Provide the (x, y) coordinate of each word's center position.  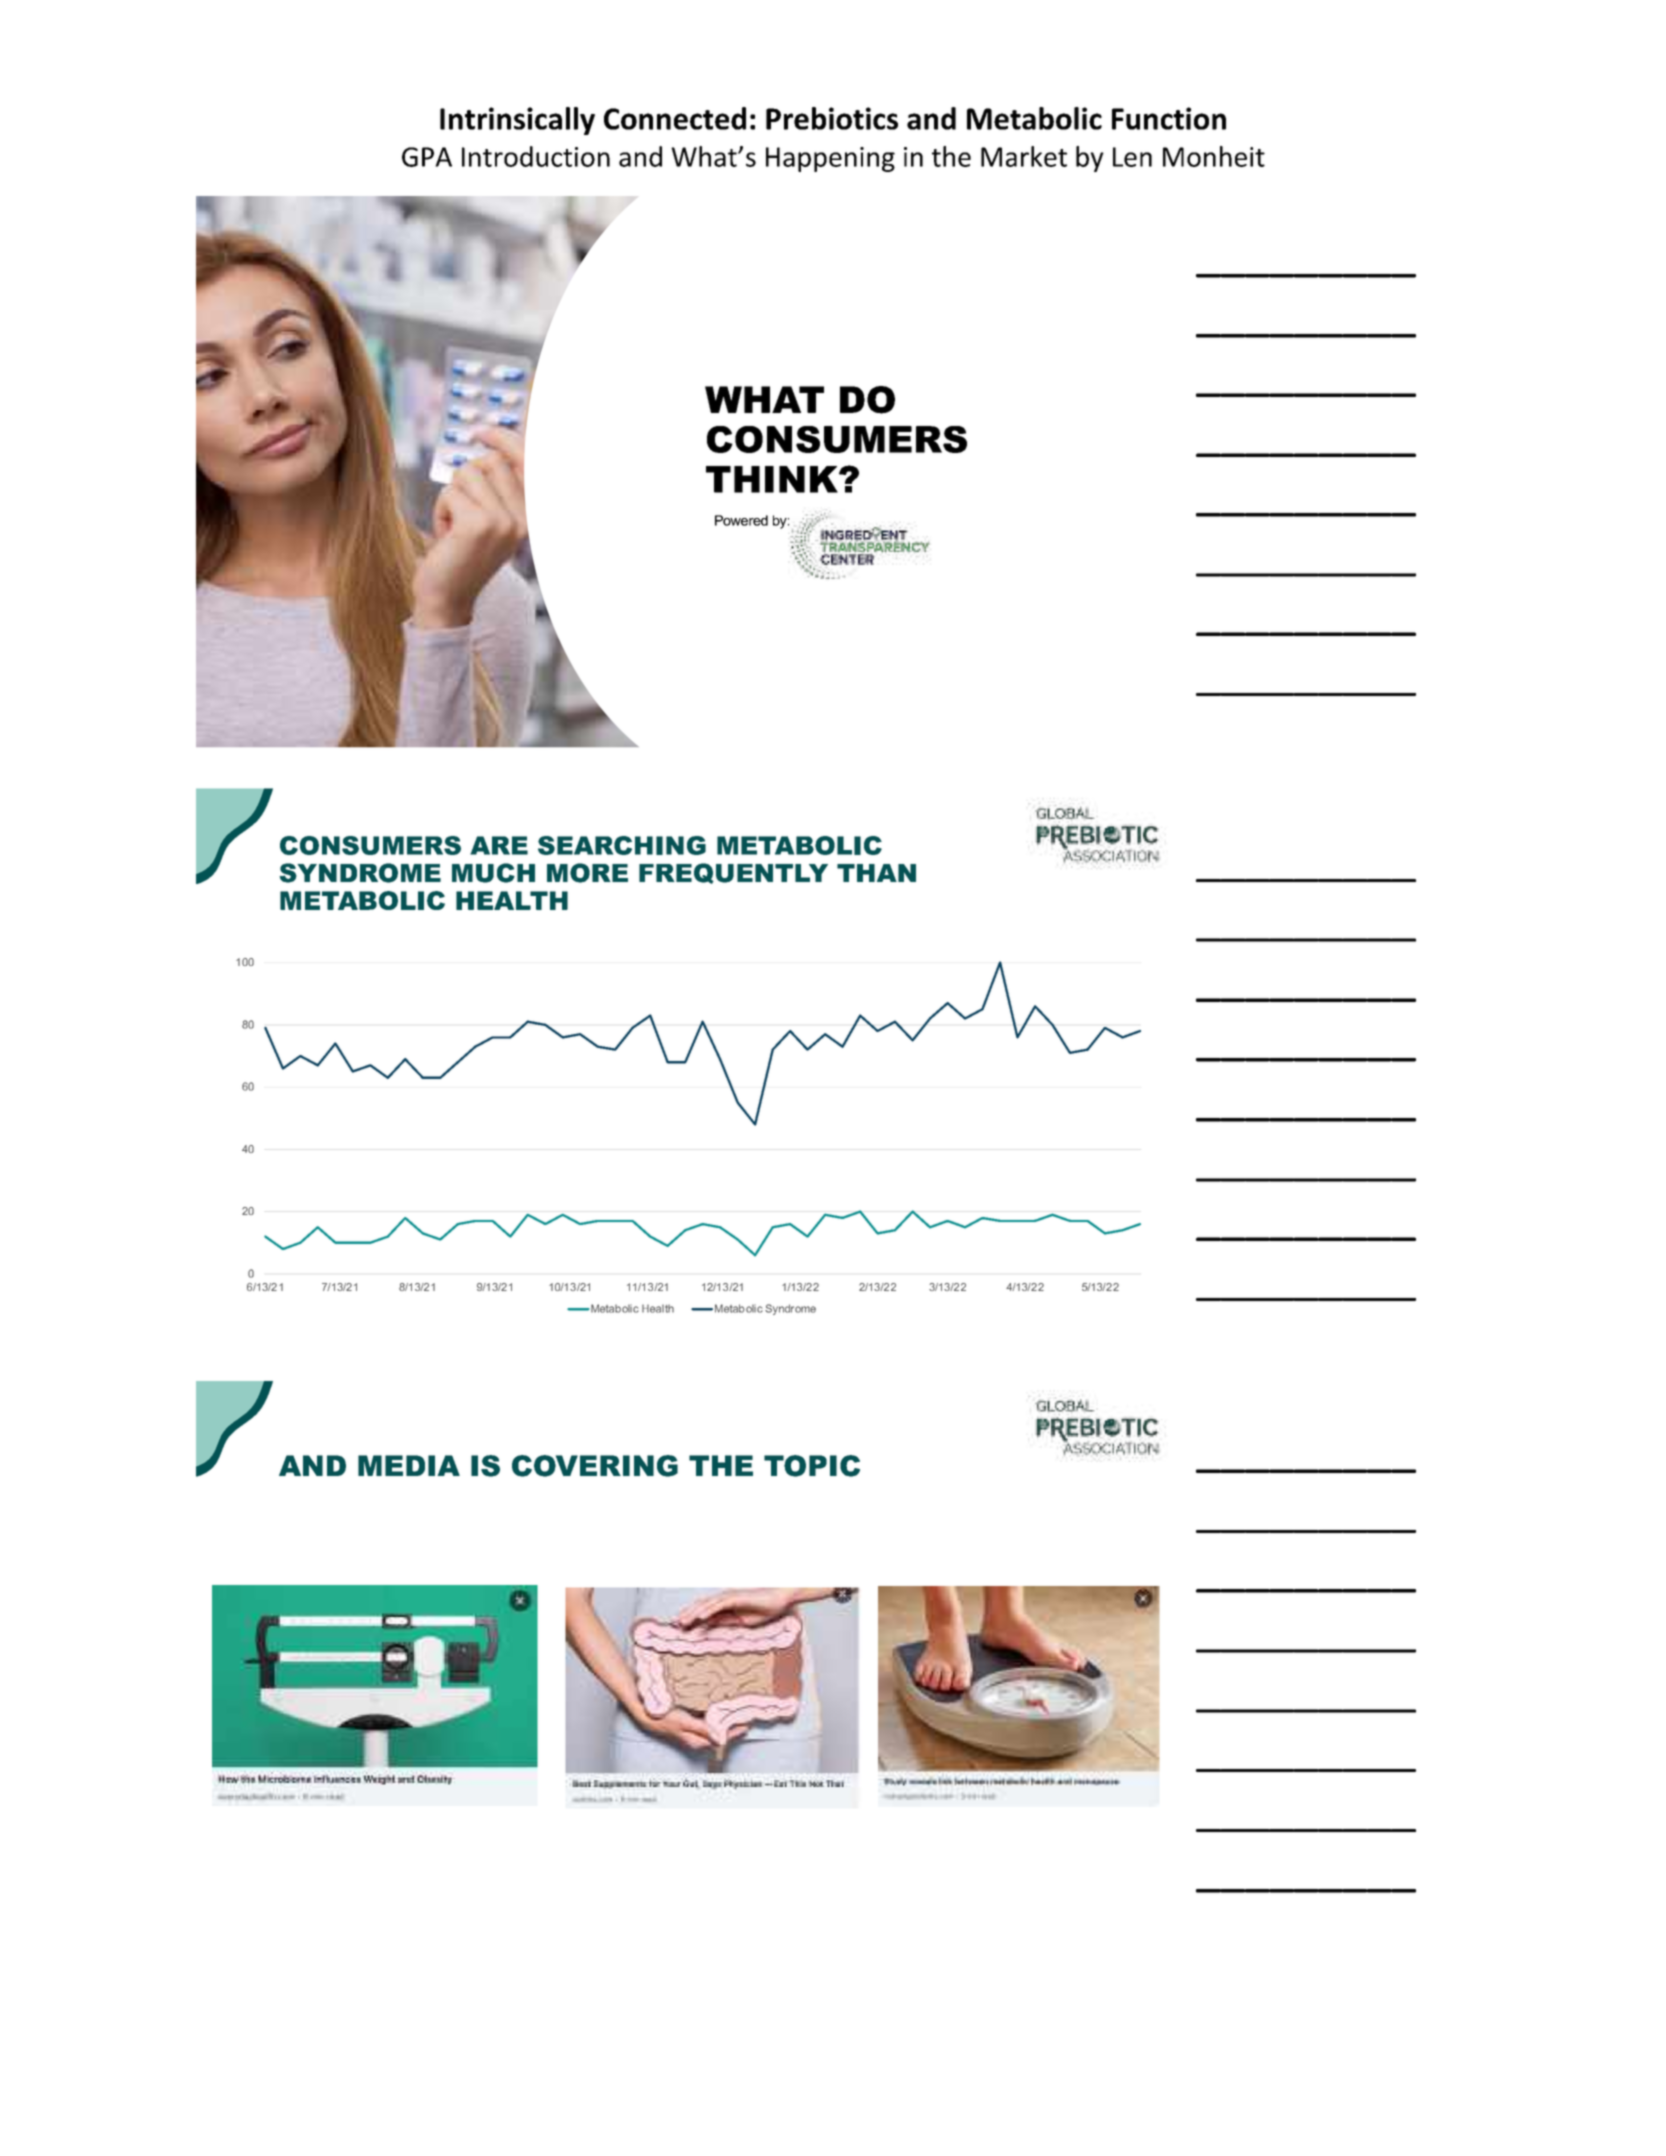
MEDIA (409, 1465)
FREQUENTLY (733, 873)
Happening (830, 159)
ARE (499, 845)
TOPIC (812, 1466)
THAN (876, 873)
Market (1024, 156)
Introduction (536, 156)
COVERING (595, 1466)
